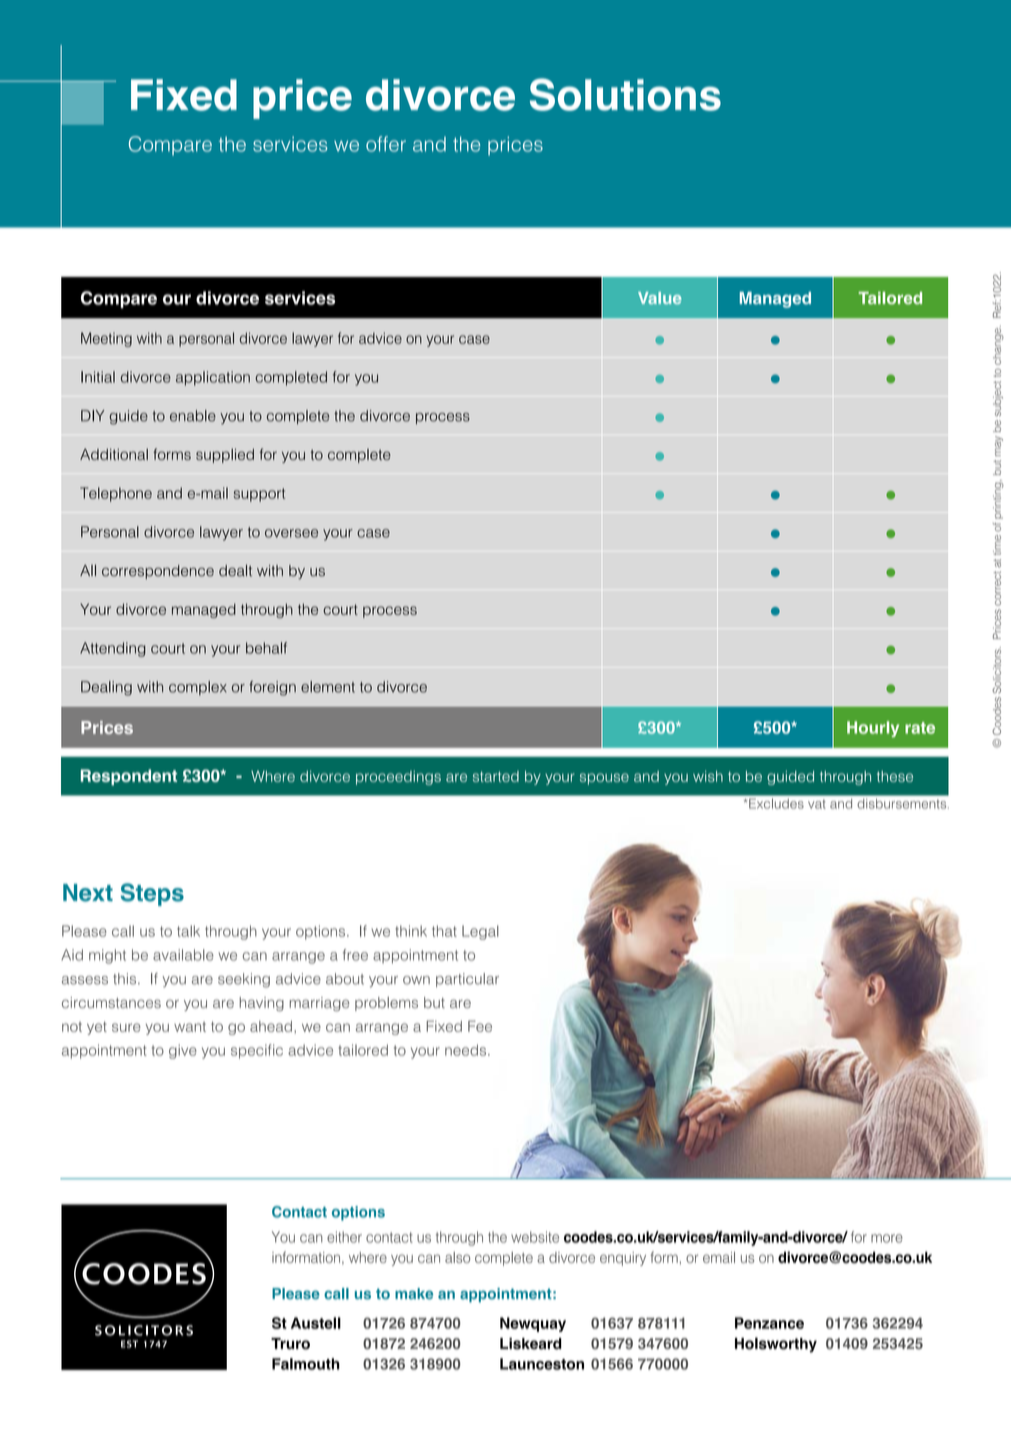 The height and width of the document is (1431, 1011). Describe the element at coordinates (259, 495) in the document. I see `support` at that location.
